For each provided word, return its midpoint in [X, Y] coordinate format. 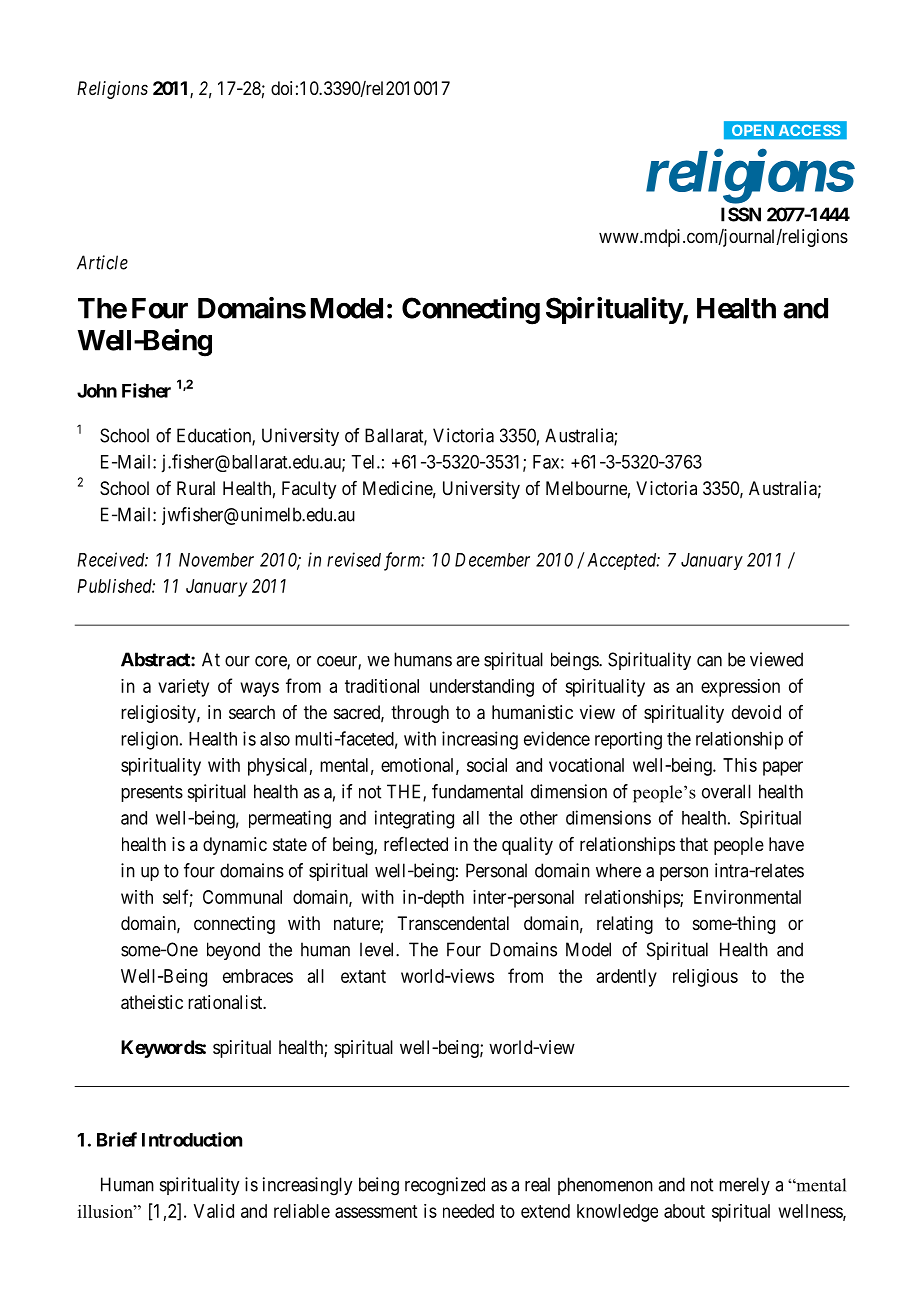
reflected [416, 844]
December [492, 560]
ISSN [741, 214]
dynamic [235, 846]
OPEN [753, 130]
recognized [445, 1186]
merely [744, 1186]
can [709, 661]
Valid [214, 1211]
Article [102, 262]
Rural [196, 488]
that [694, 844]
